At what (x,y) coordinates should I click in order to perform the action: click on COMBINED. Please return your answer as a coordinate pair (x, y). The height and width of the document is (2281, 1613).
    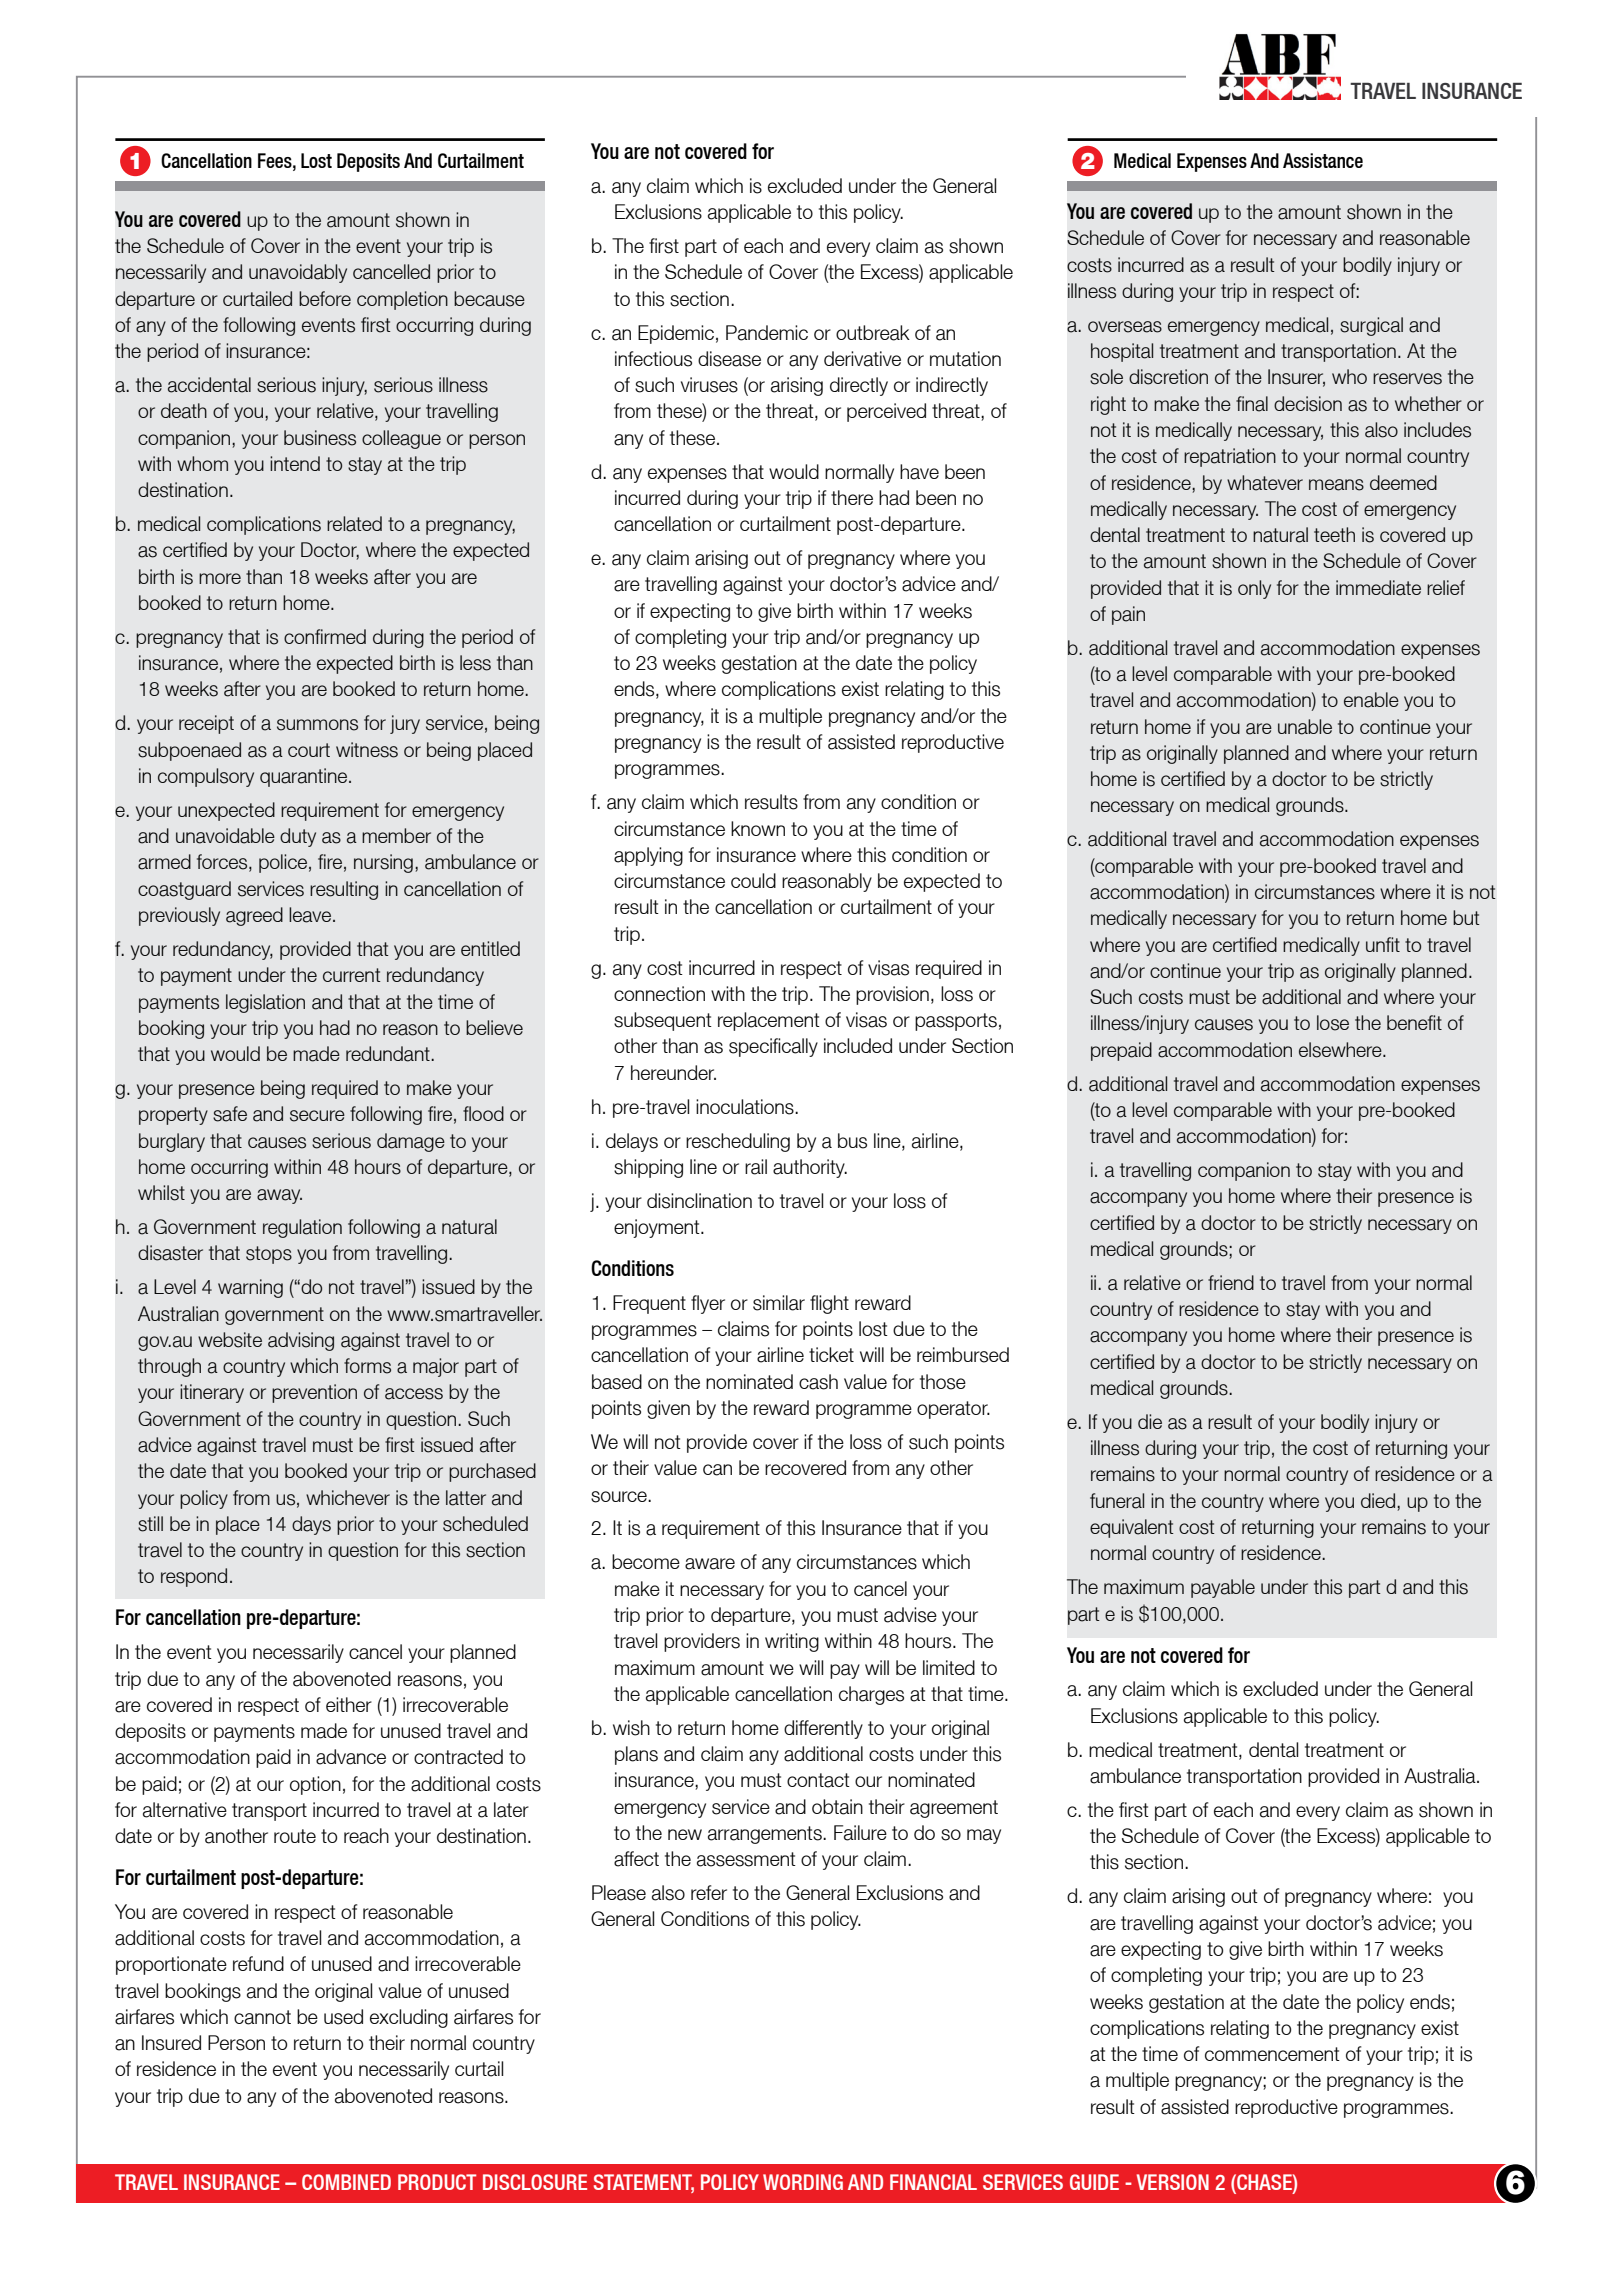
    Looking at the image, I should click on (346, 2182).
